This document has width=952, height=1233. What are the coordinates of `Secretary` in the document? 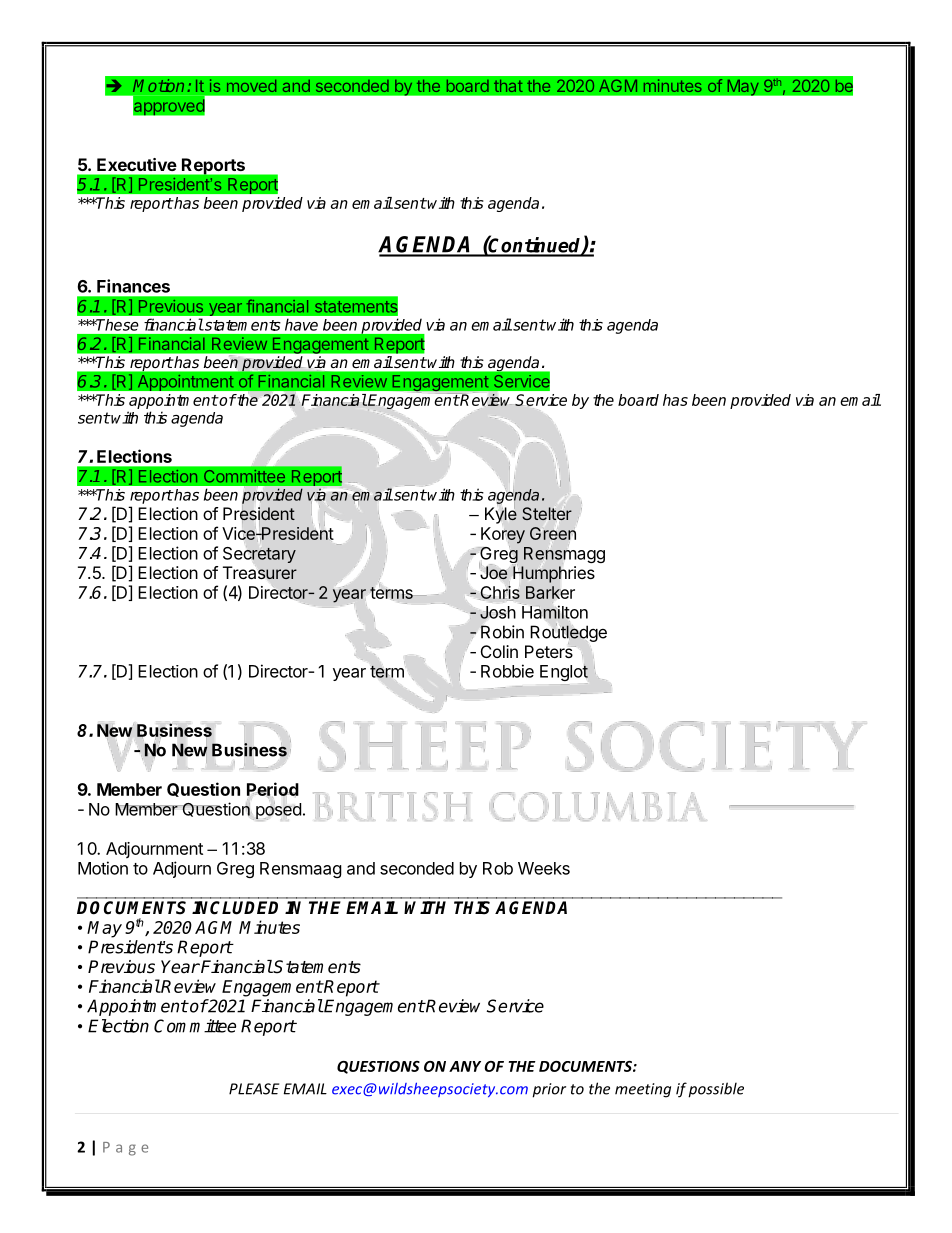 It's located at (259, 555).
